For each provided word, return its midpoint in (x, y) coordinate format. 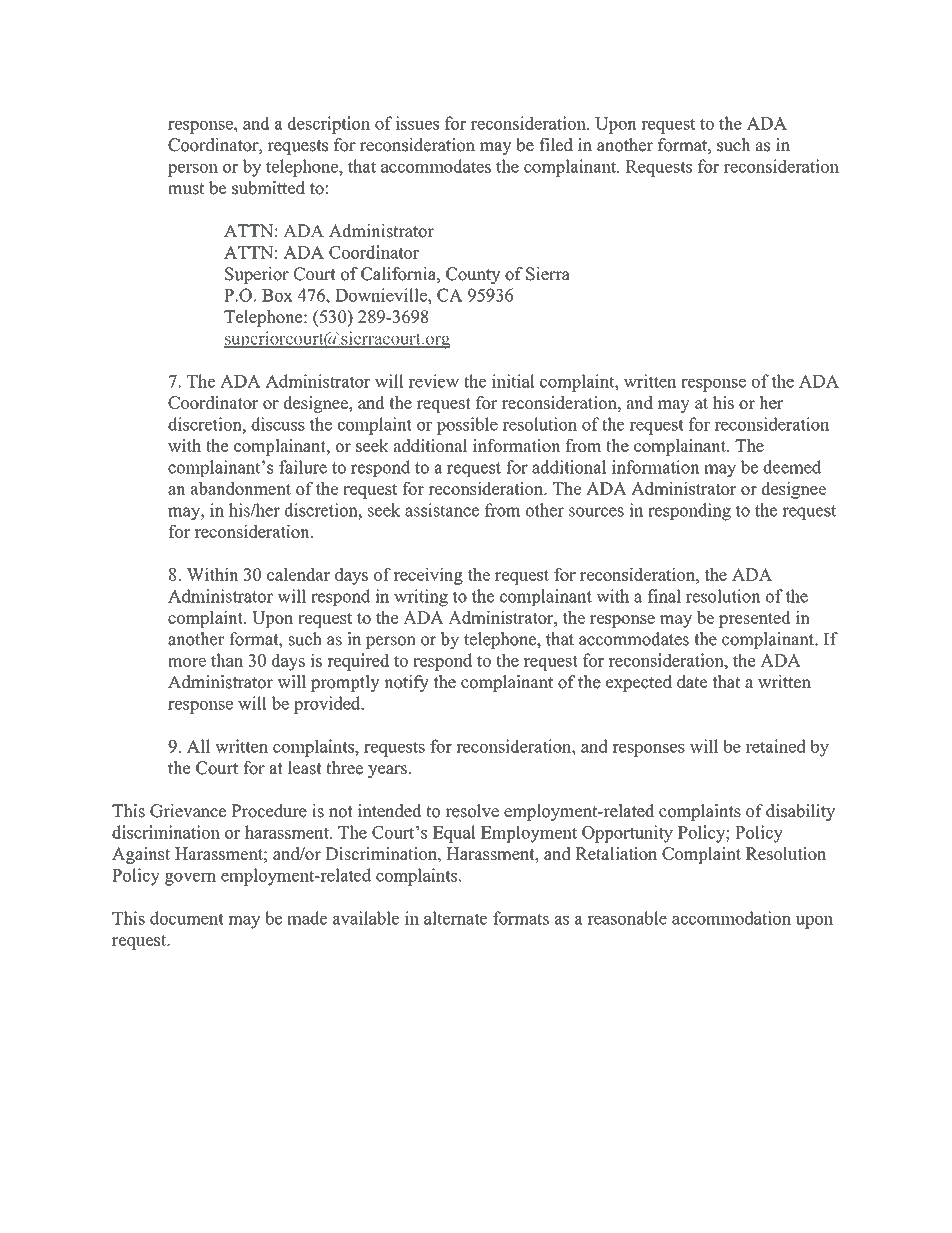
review (433, 381)
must (186, 189)
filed (556, 145)
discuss (278, 424)
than (227, 660)
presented (754, 619)
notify (406, 683)
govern (190, 879)
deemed (792, 467)
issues (417, 123)
